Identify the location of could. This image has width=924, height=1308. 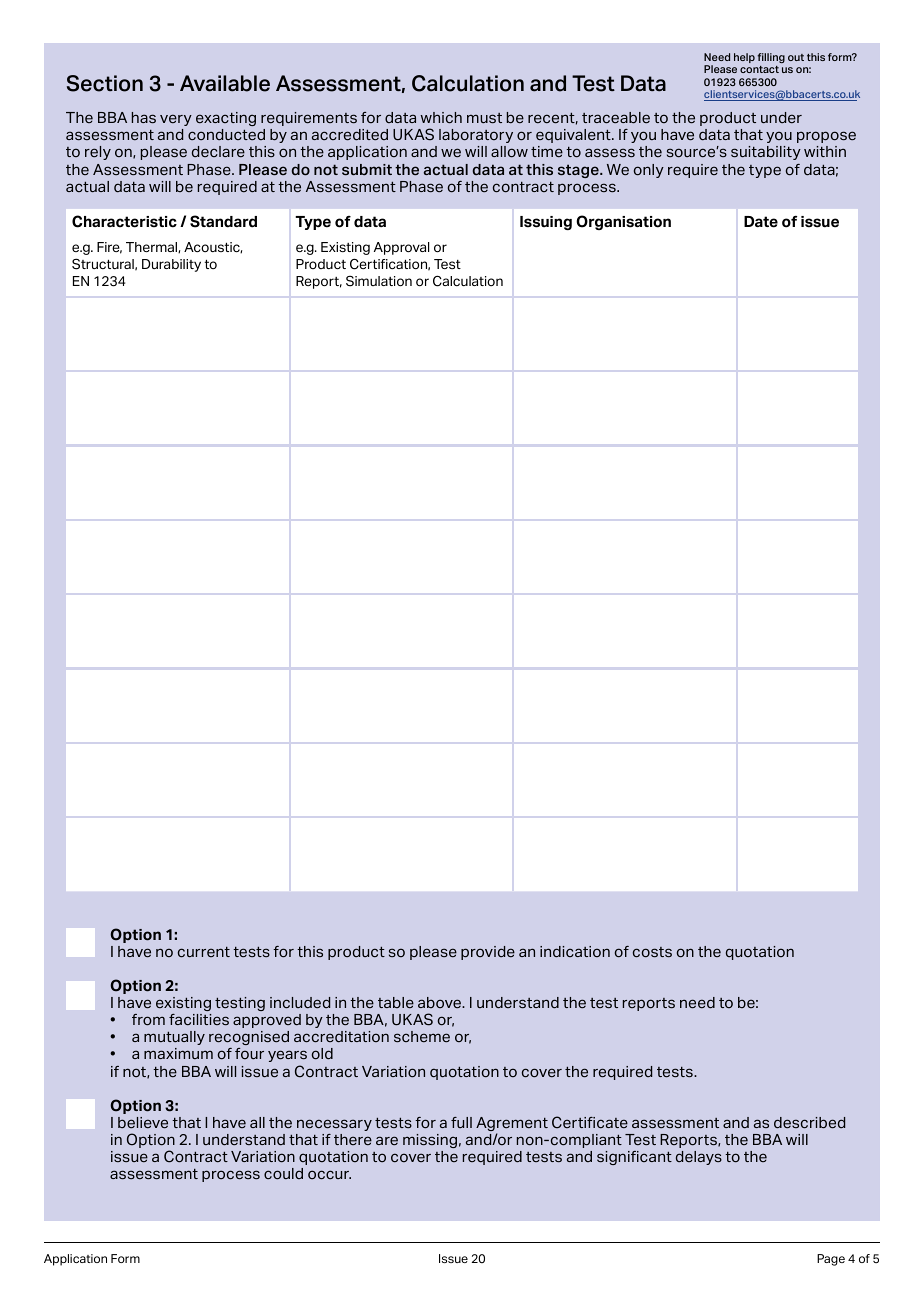
(283, 1174).
